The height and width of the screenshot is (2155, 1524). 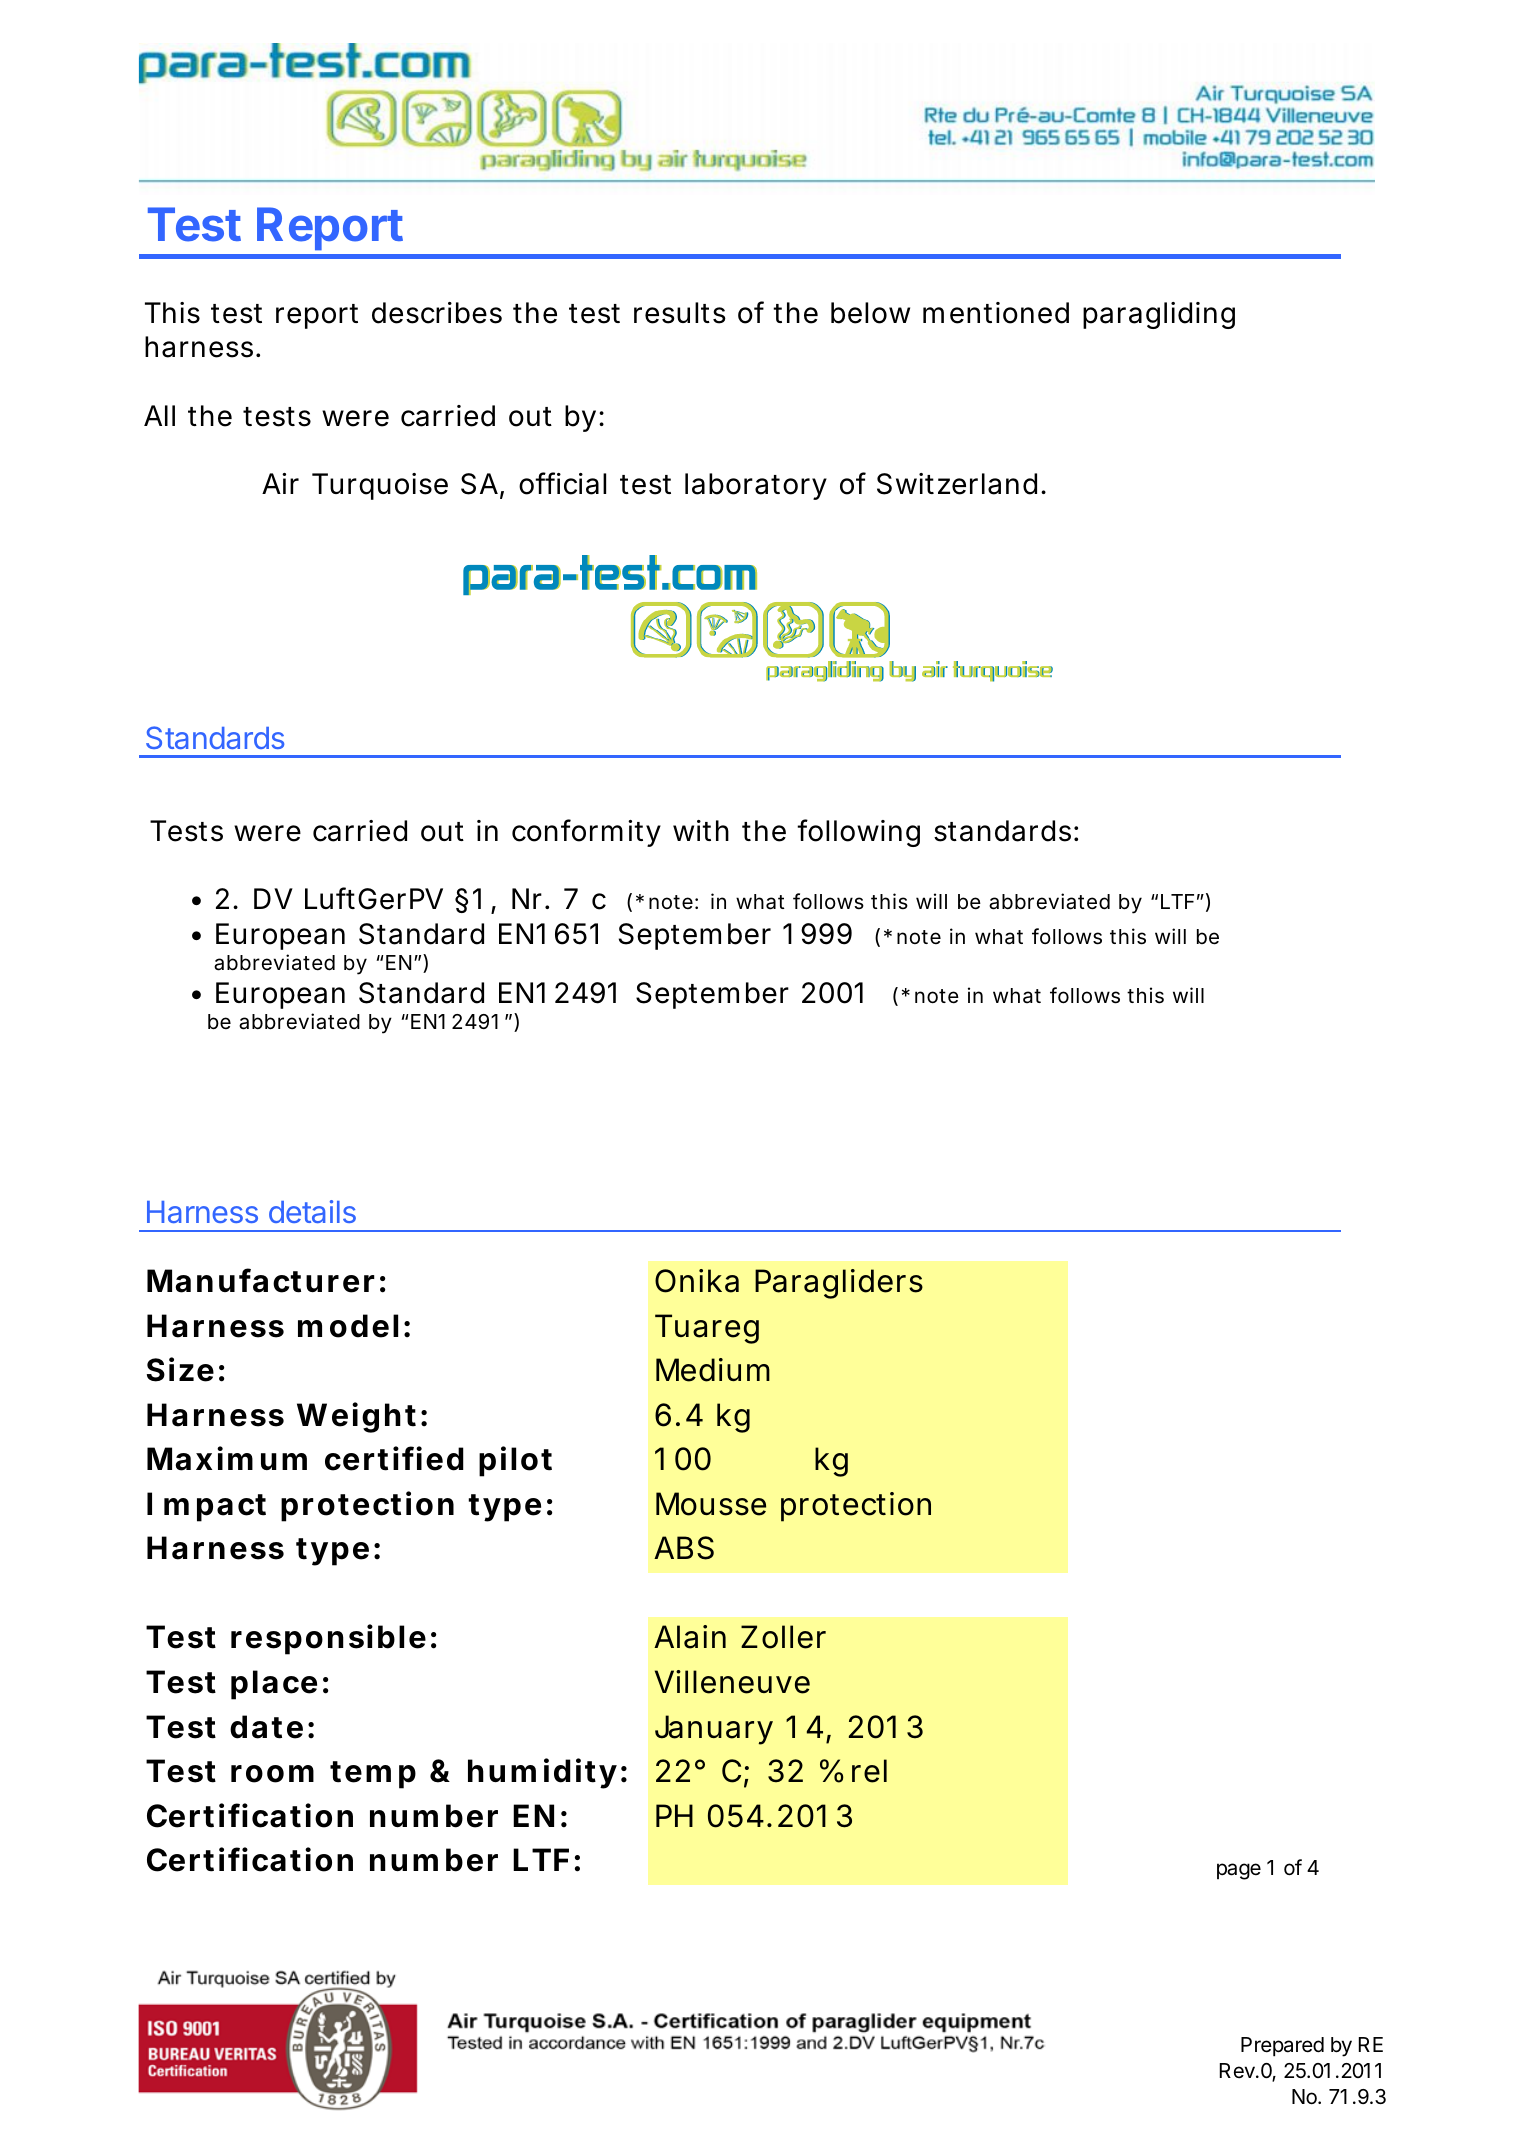 I want to click on paragliding, so click(x=1159, y=315).
